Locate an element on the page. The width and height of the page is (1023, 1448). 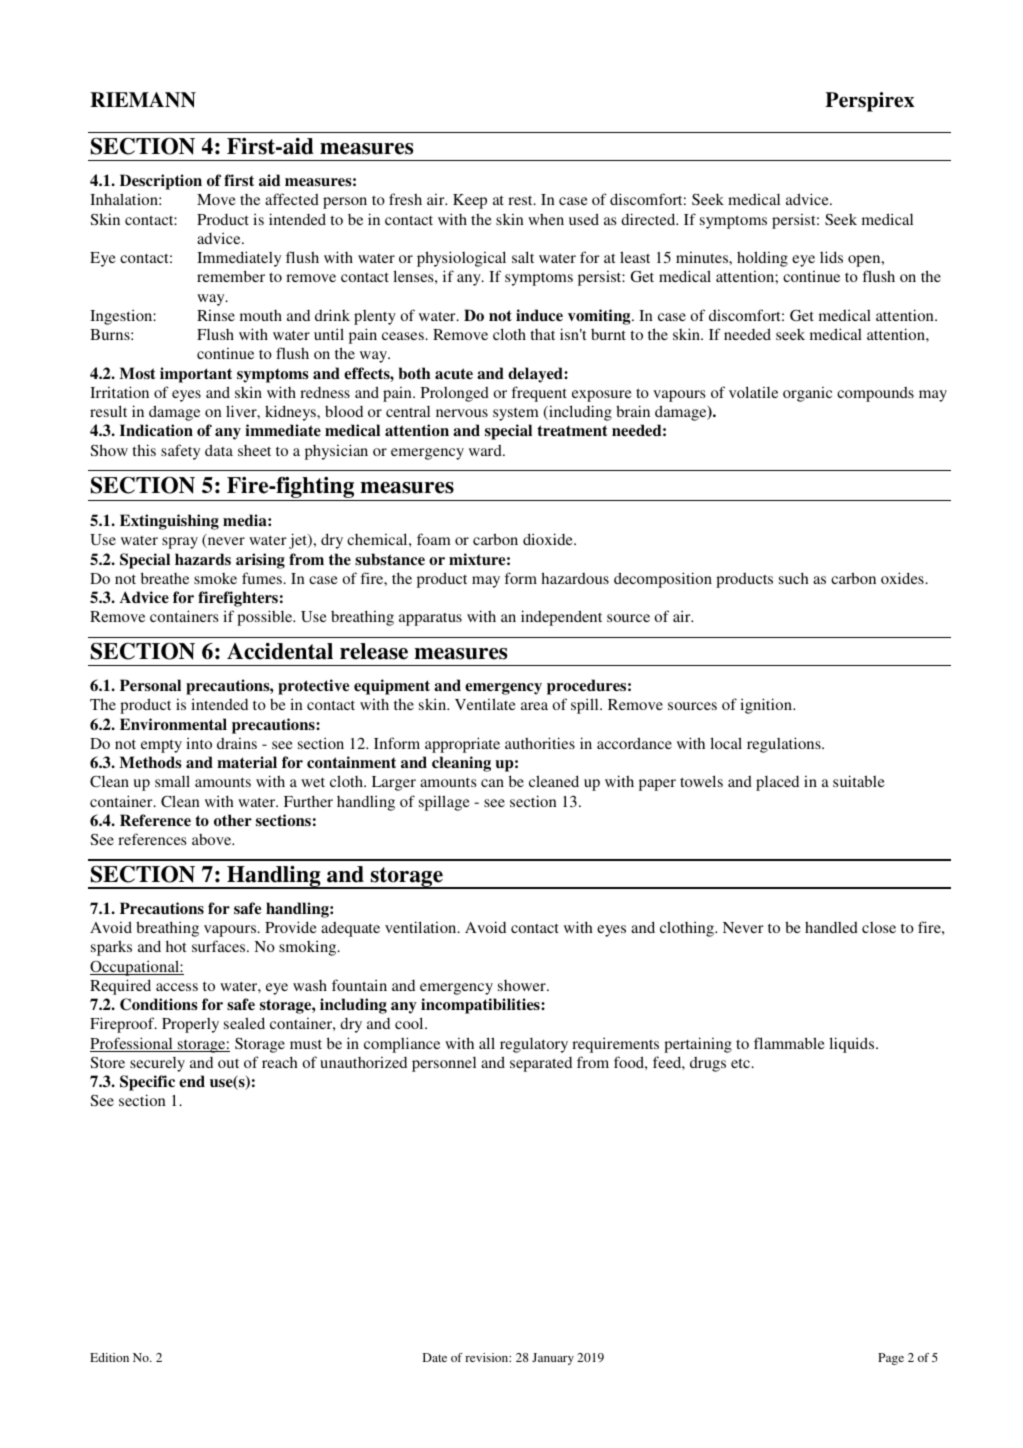
surfaces is located at coordinates (220, 946).
